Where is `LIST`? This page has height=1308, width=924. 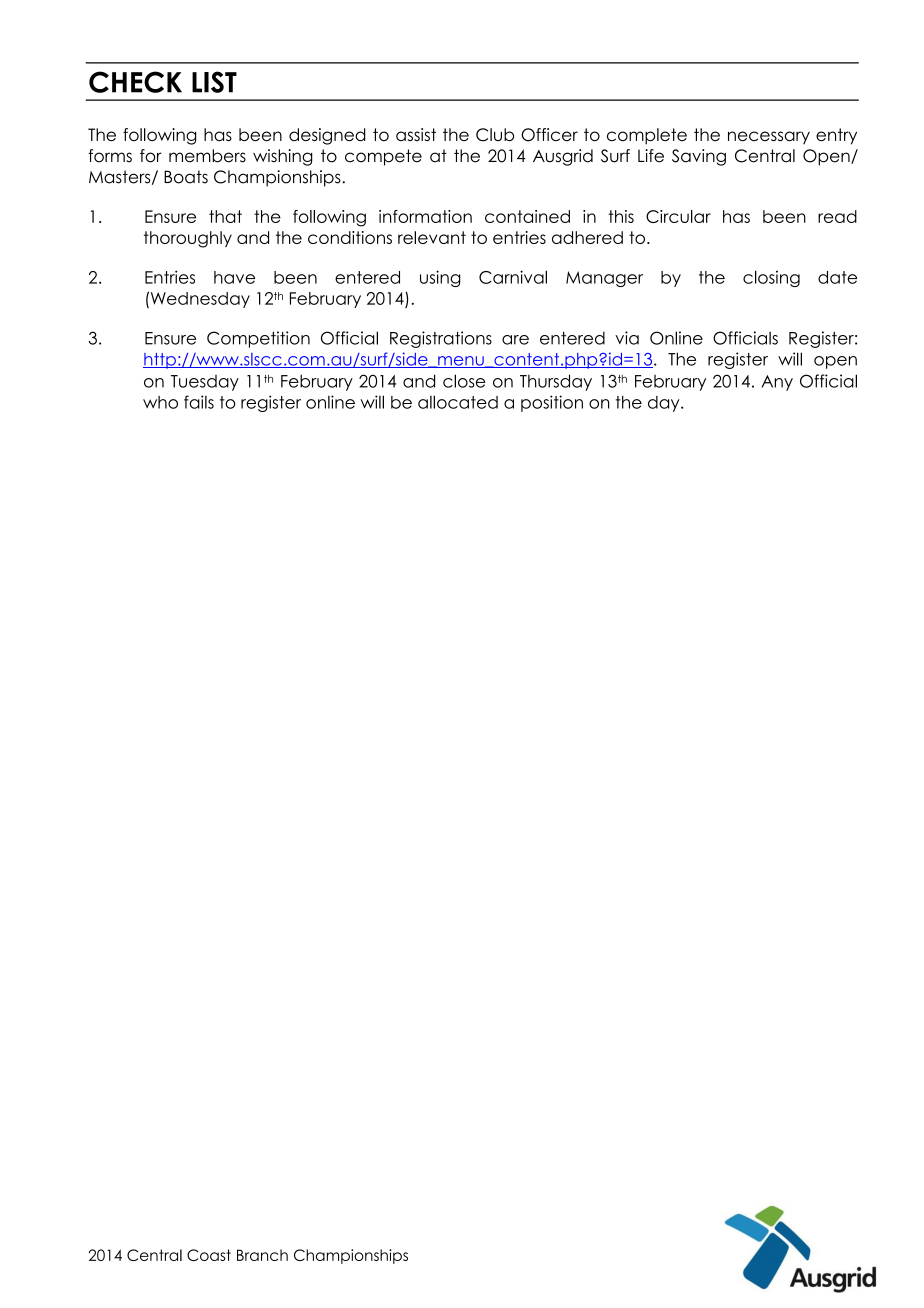 LIST is located at coordinates (214, 82).
